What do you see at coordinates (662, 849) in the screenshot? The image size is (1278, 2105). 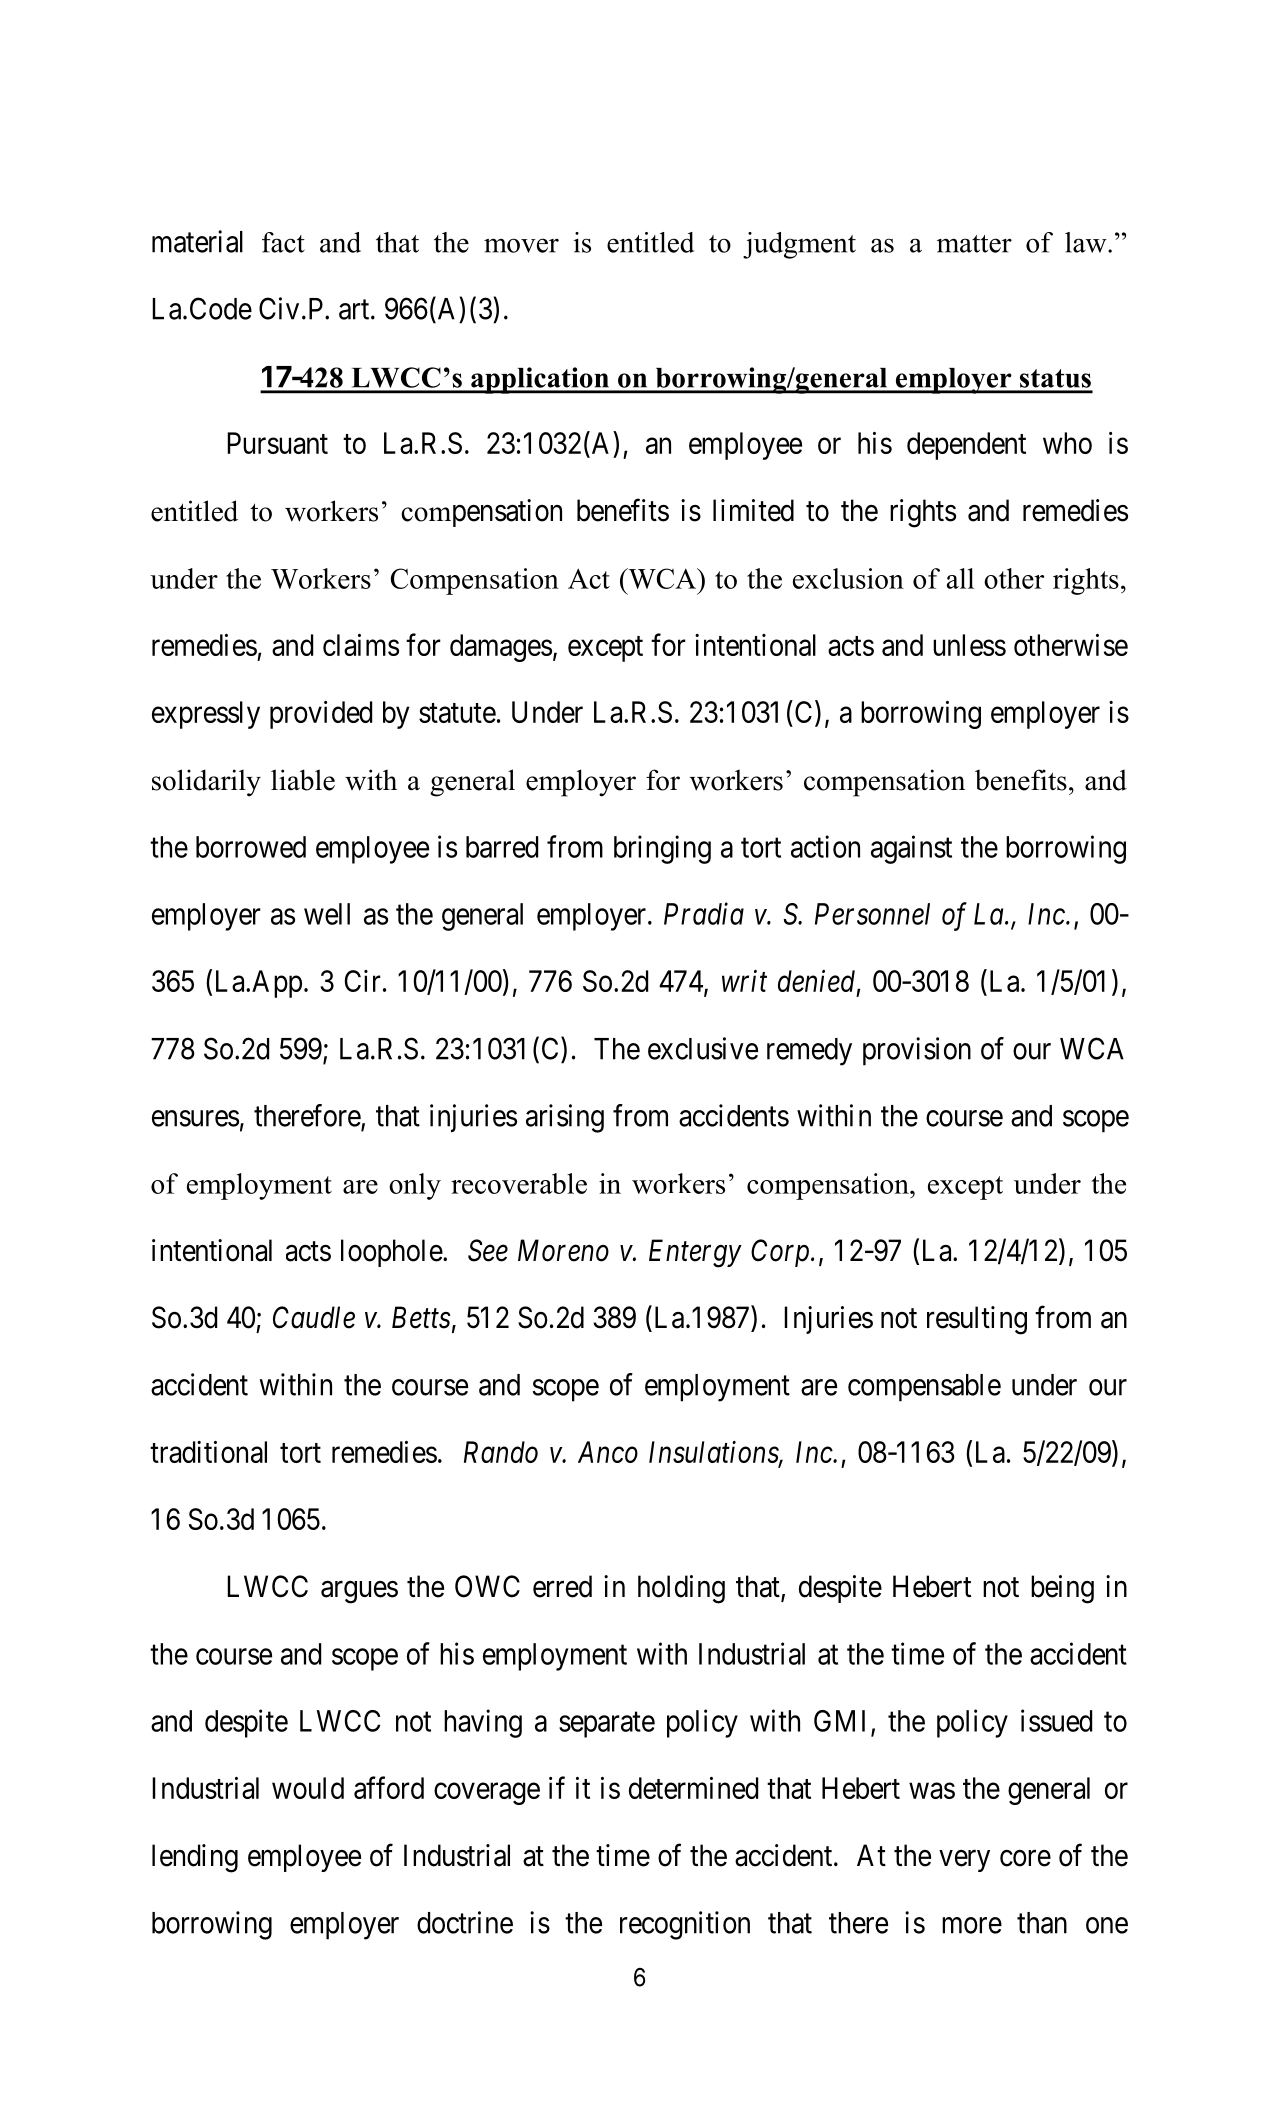 I see `bringing` at bounding box center [662, 849].
